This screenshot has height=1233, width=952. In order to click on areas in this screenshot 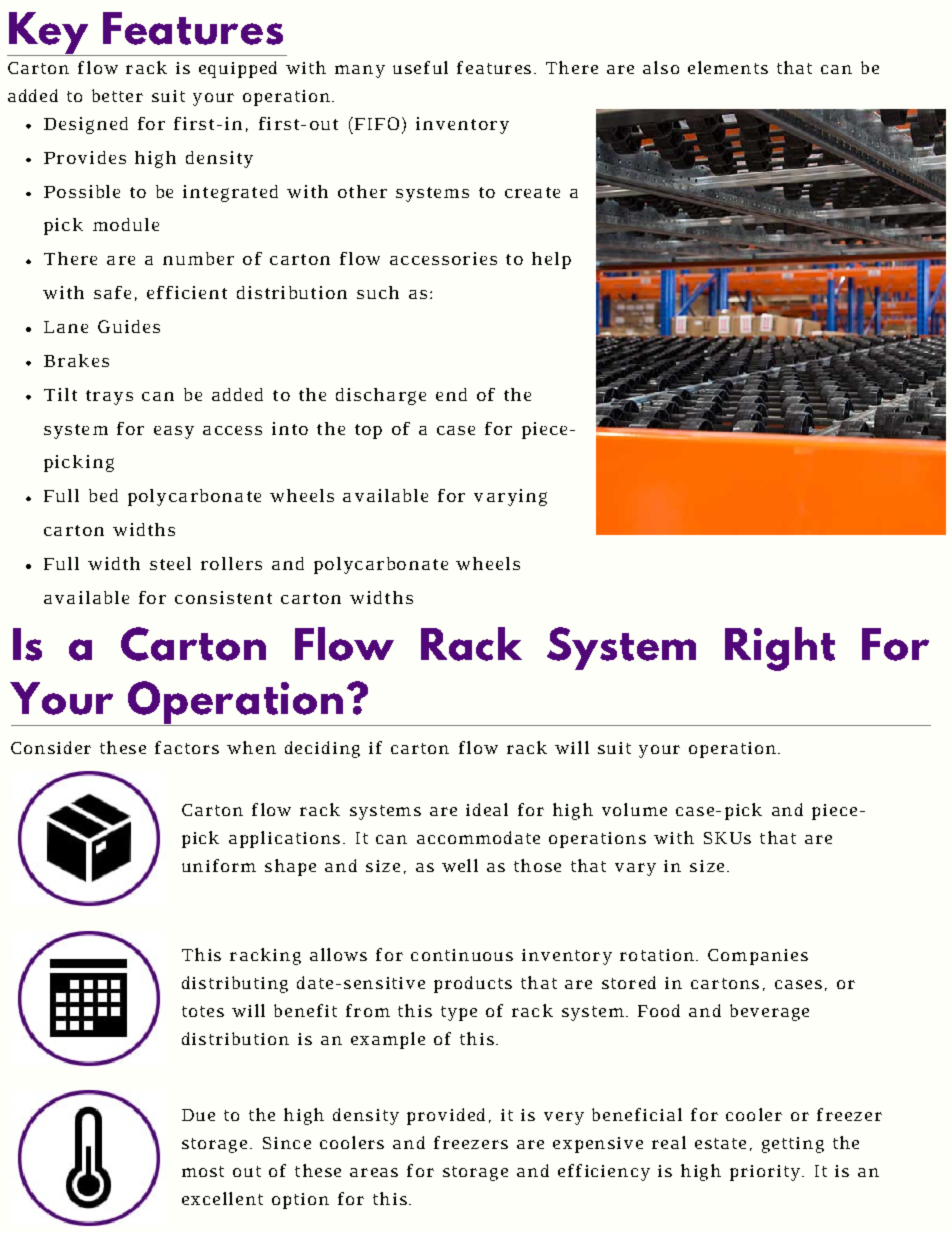, I will do `click(374, 1172)`.
